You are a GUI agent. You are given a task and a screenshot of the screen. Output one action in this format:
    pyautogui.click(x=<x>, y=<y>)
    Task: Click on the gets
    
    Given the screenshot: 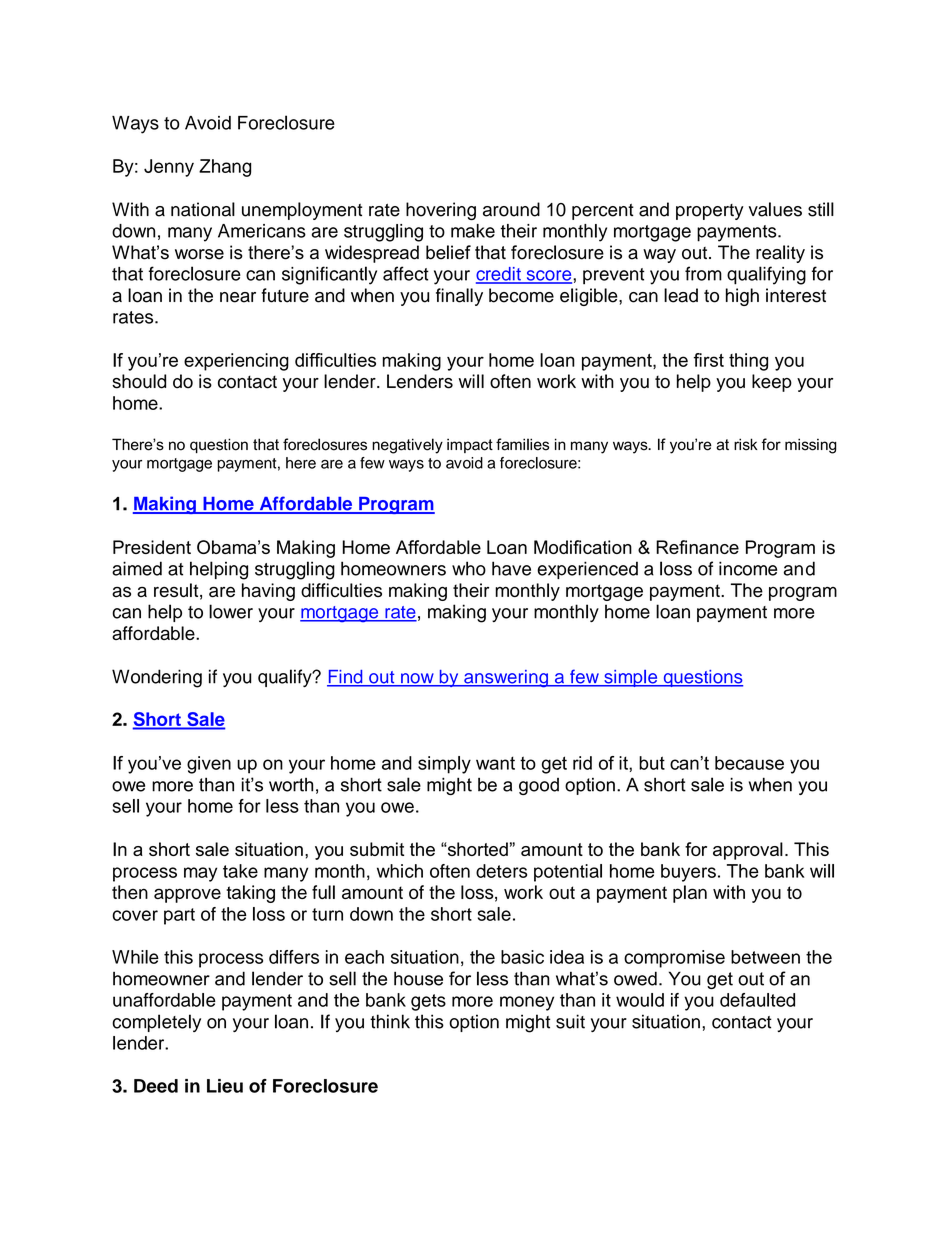 What is the action you would take?
    pyautogui.click(x=428, y=1002)
